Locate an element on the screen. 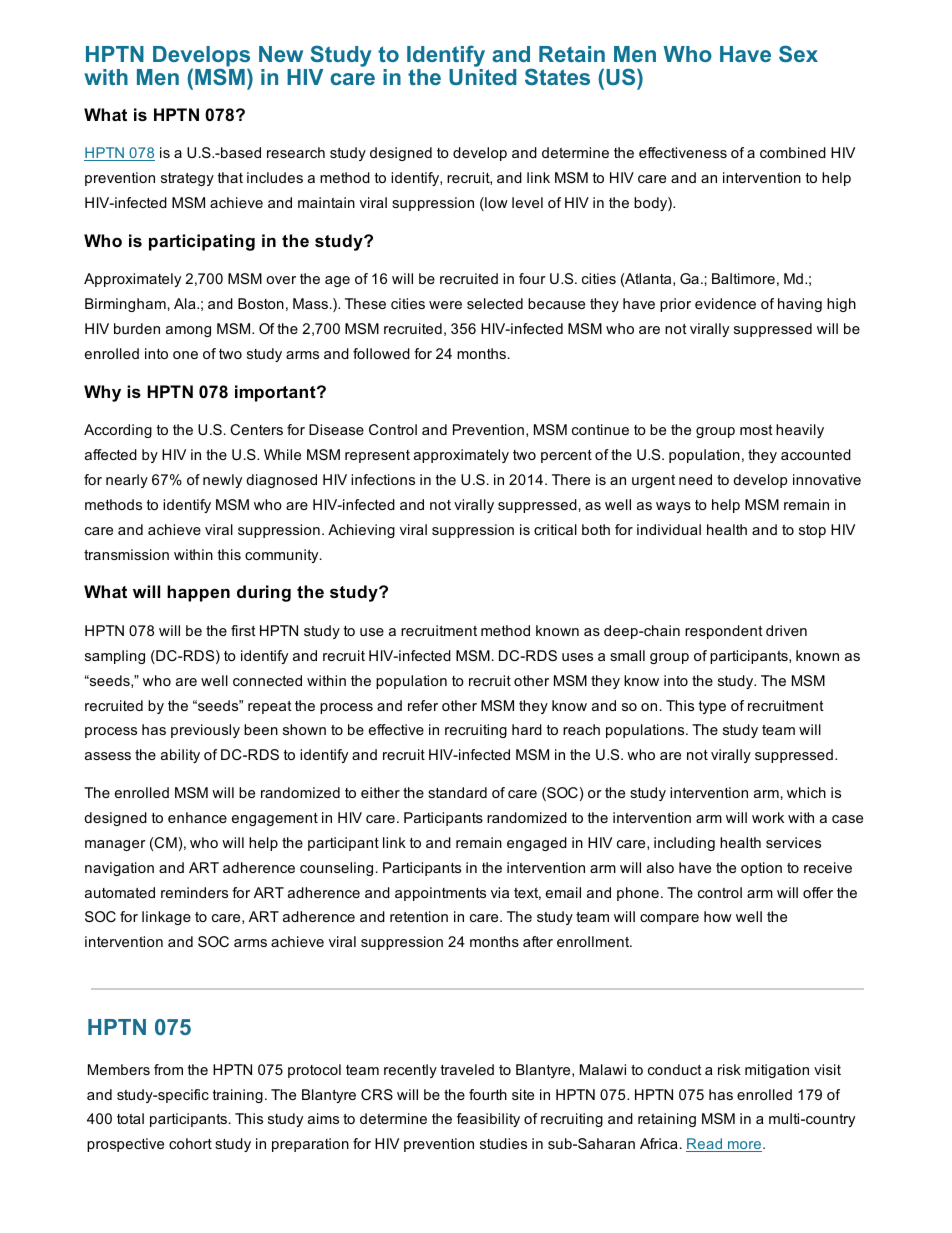  mitigation is located at coordinates (777, 1071).
